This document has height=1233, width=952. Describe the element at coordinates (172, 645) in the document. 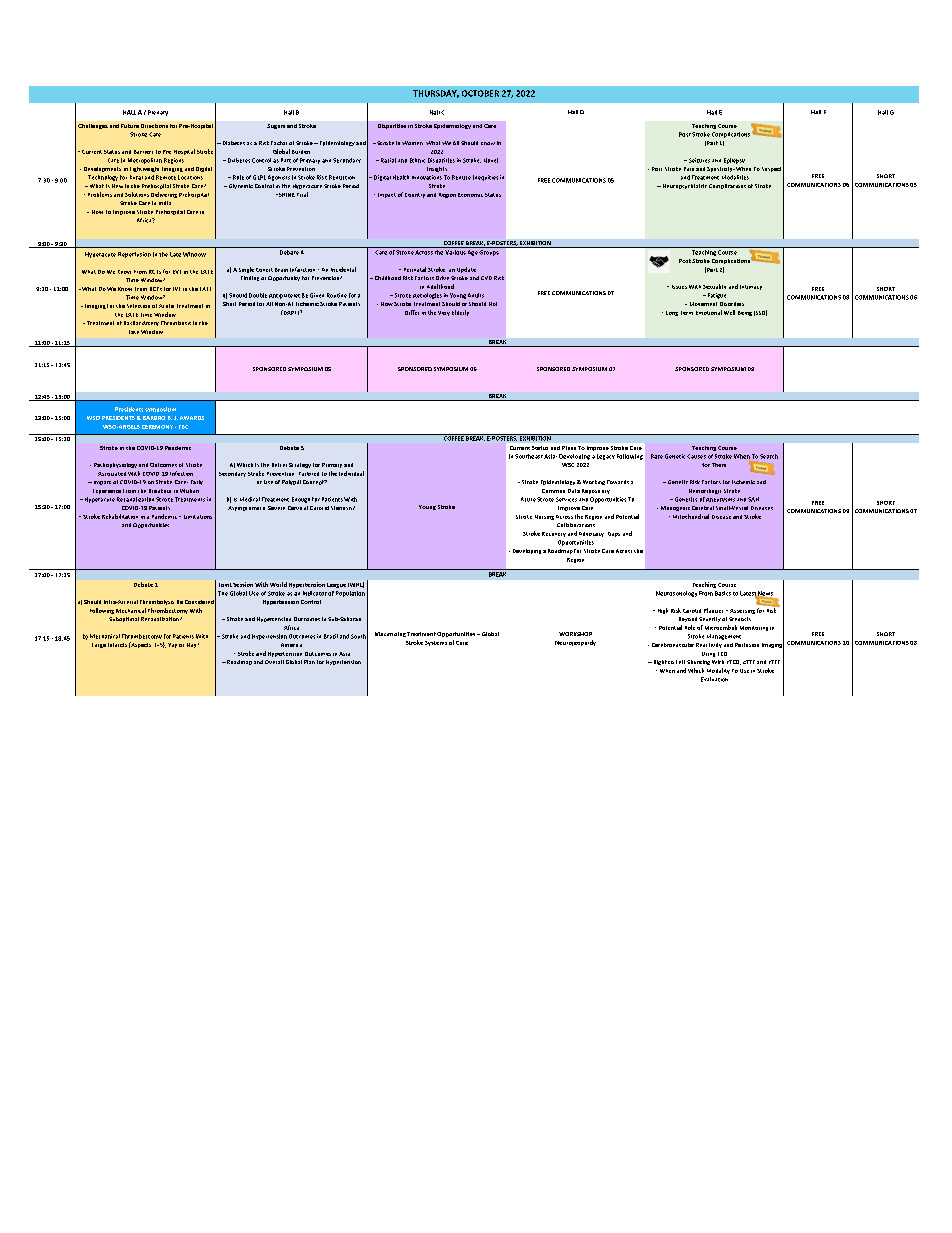

I see `Yay` at that location.
